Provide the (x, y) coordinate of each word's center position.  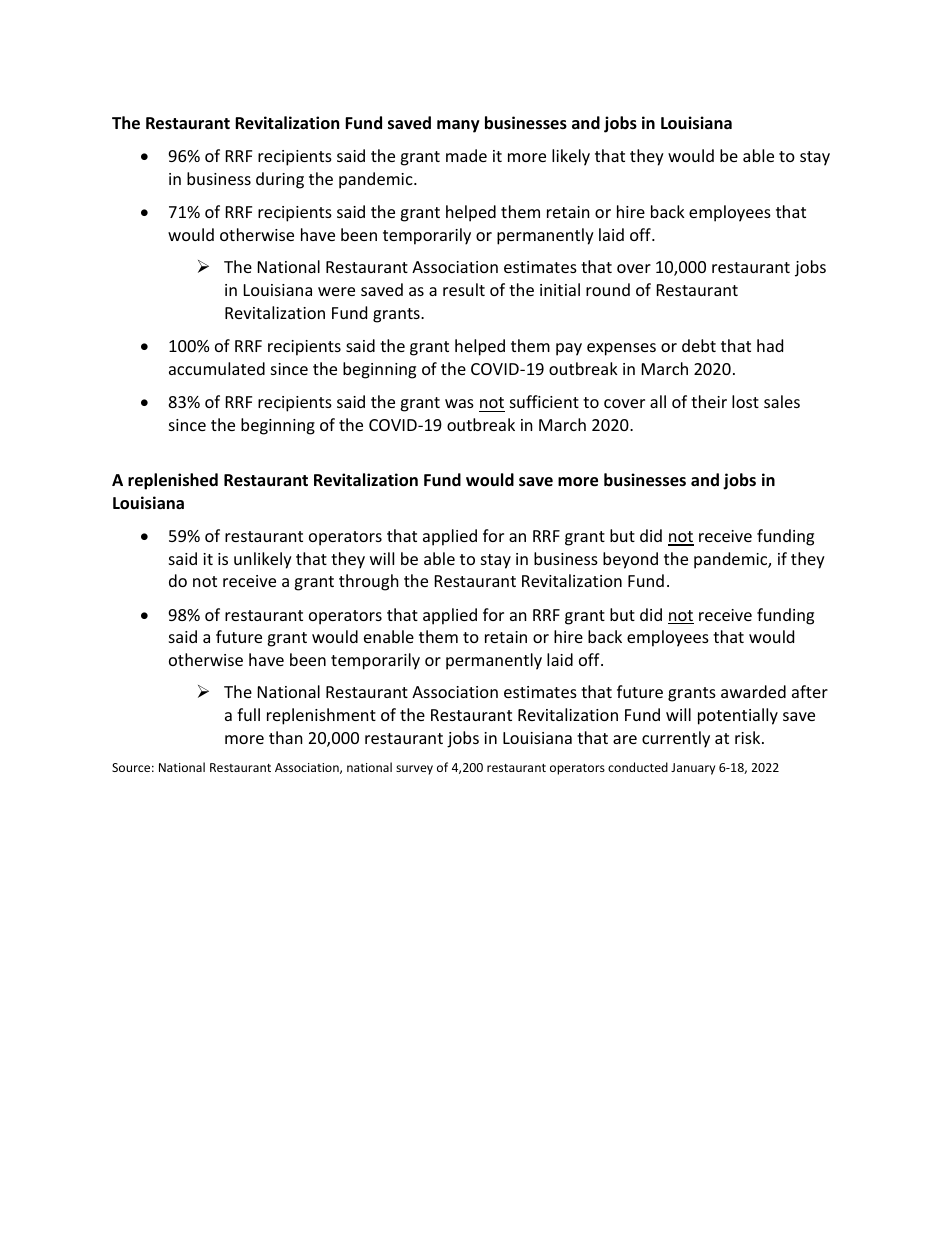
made (466, 155)
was (459, 403)
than (286, 737)
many (458, 126)
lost (745, 401)
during (280, 180)
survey (414, 770)
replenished (173, 481)
